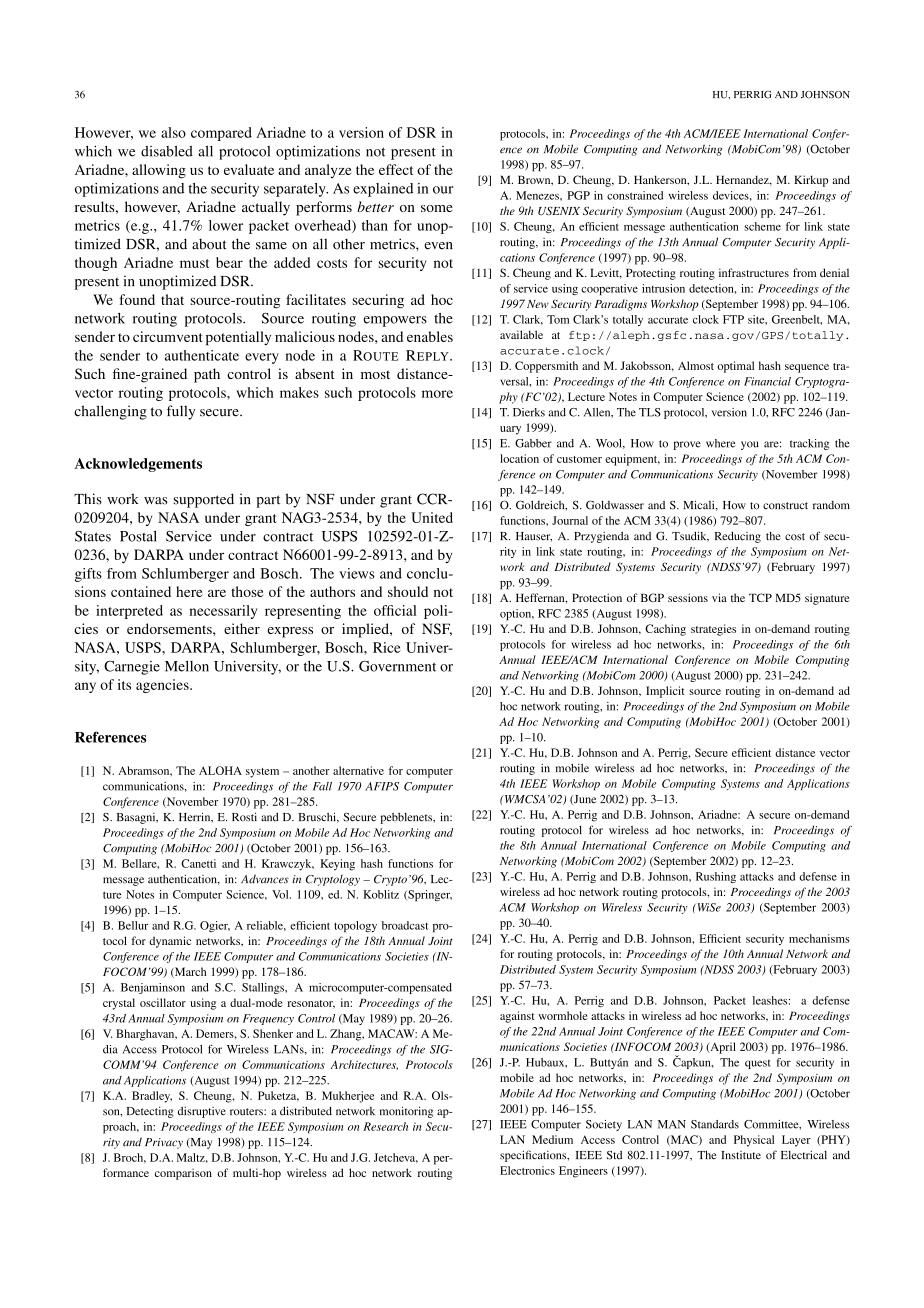 Image resolution: width=924 pixels, height=1308 pixels. What do you see at coordinates (406, 1112) in the screenshot?
I see `monitoring` at bounding box center [406, 1112].
